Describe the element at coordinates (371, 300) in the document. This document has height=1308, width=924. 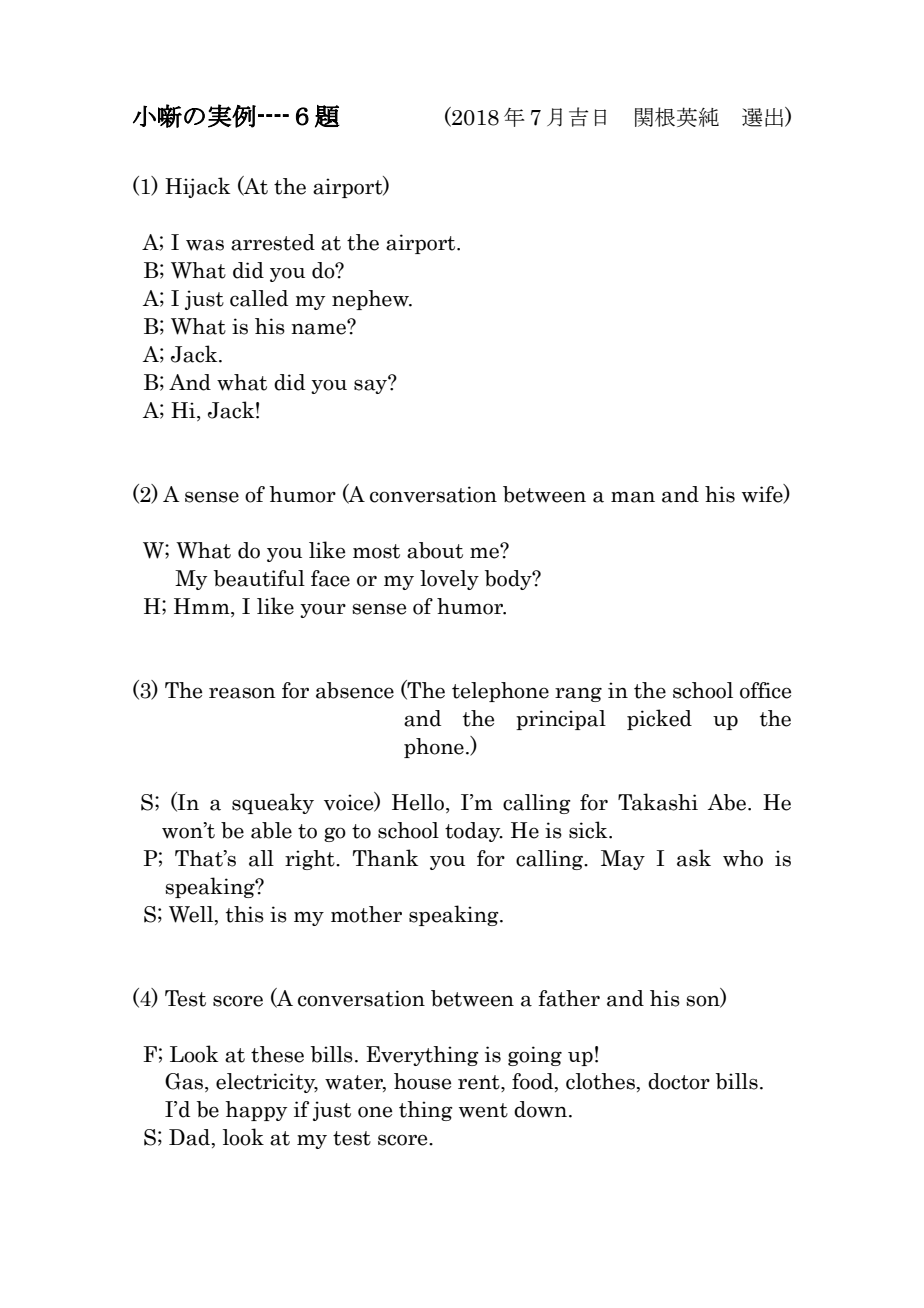
I see `nephew` at that location.
